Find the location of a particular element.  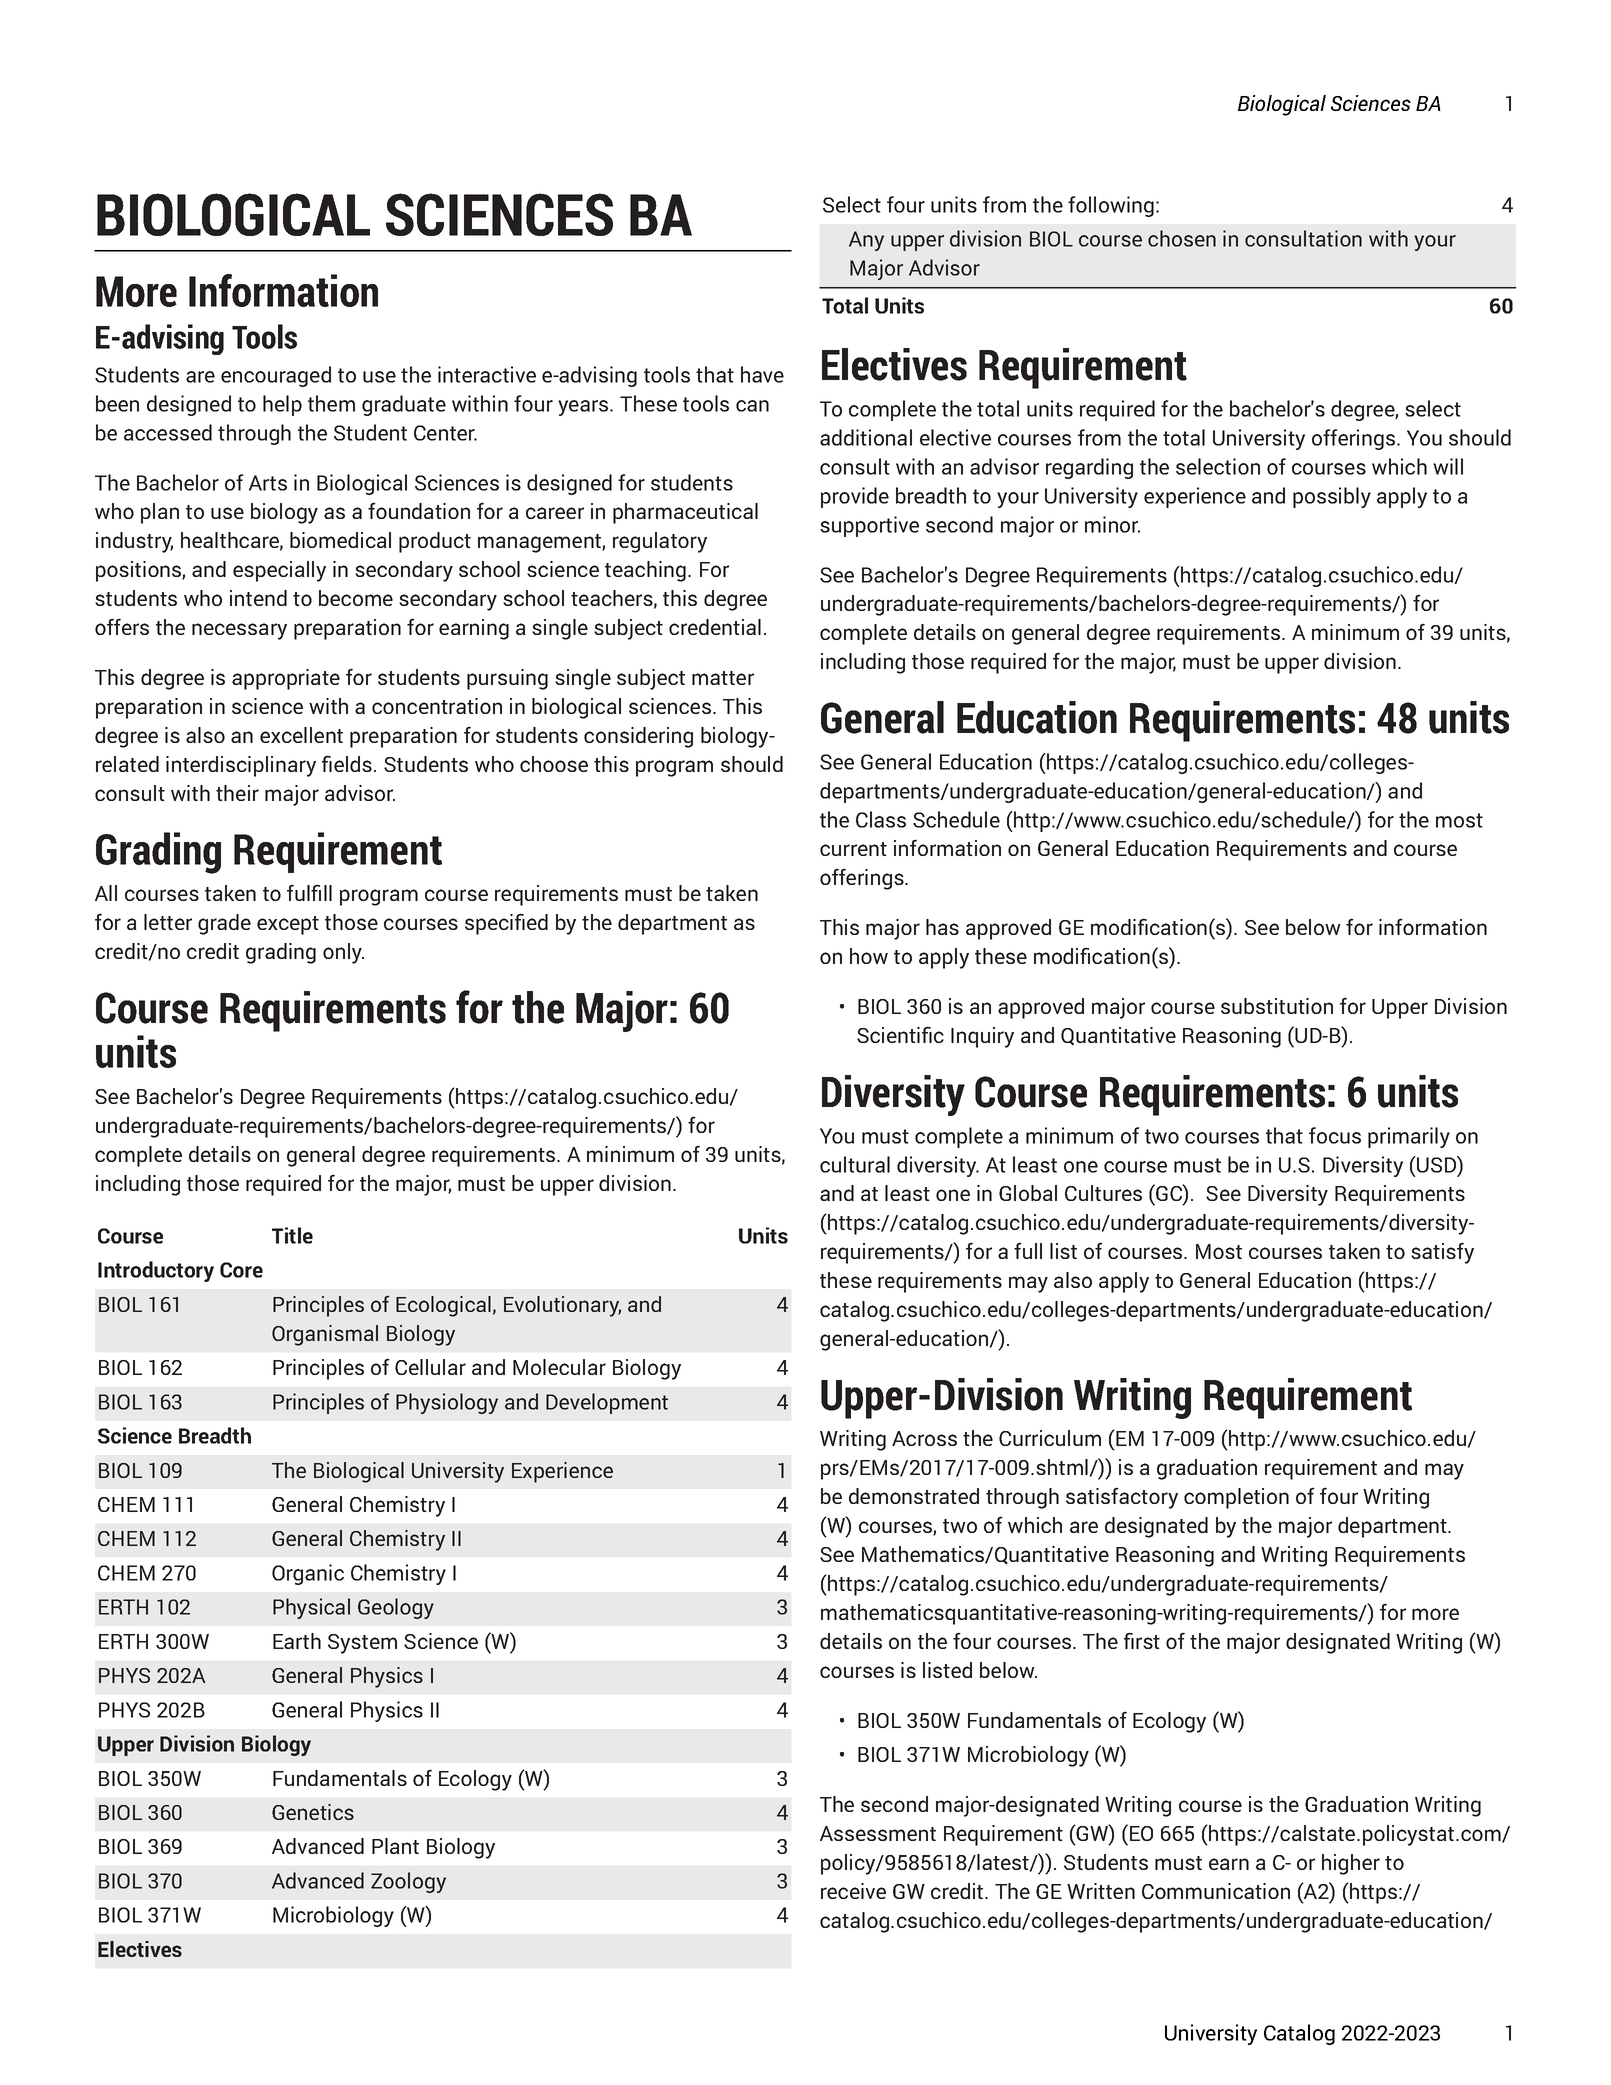

possibly is located at coordinates (1332, 497).
